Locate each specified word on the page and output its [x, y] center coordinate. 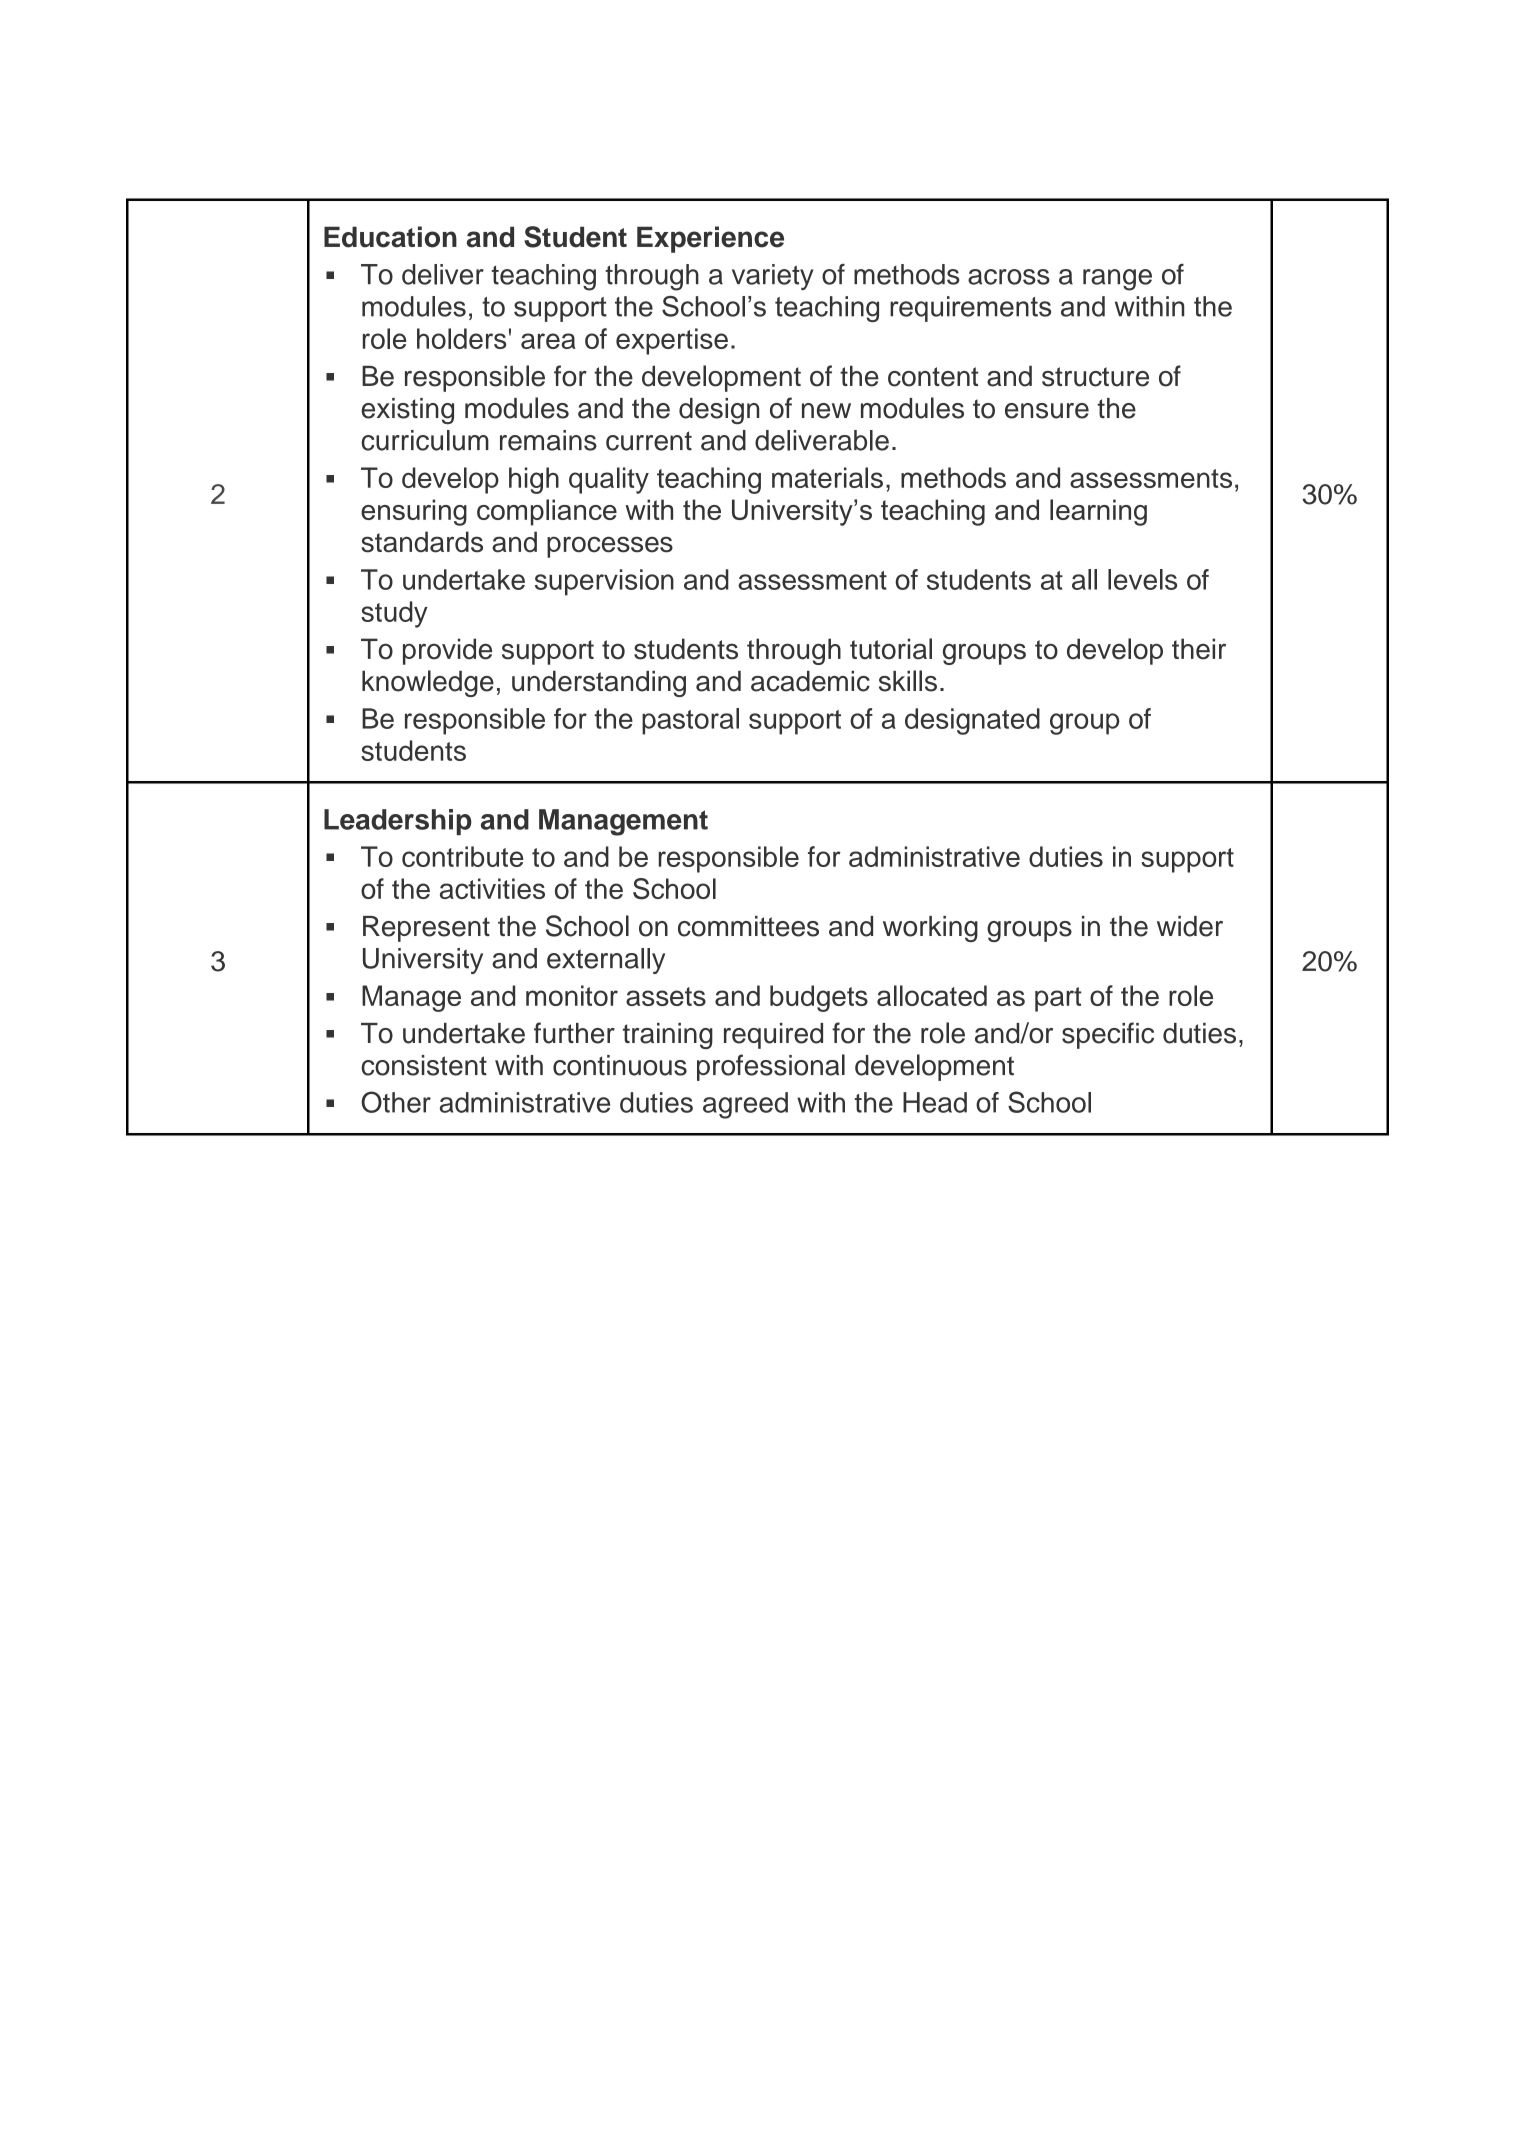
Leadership [398, 822]
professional [771, 1067]
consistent [424, 1065]
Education [390, 237]
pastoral [690, 721]
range [1117, 280]
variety [773, 277]
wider [1190, 926]
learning [1098, 512]
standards [422, 542]
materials [827, 477]
